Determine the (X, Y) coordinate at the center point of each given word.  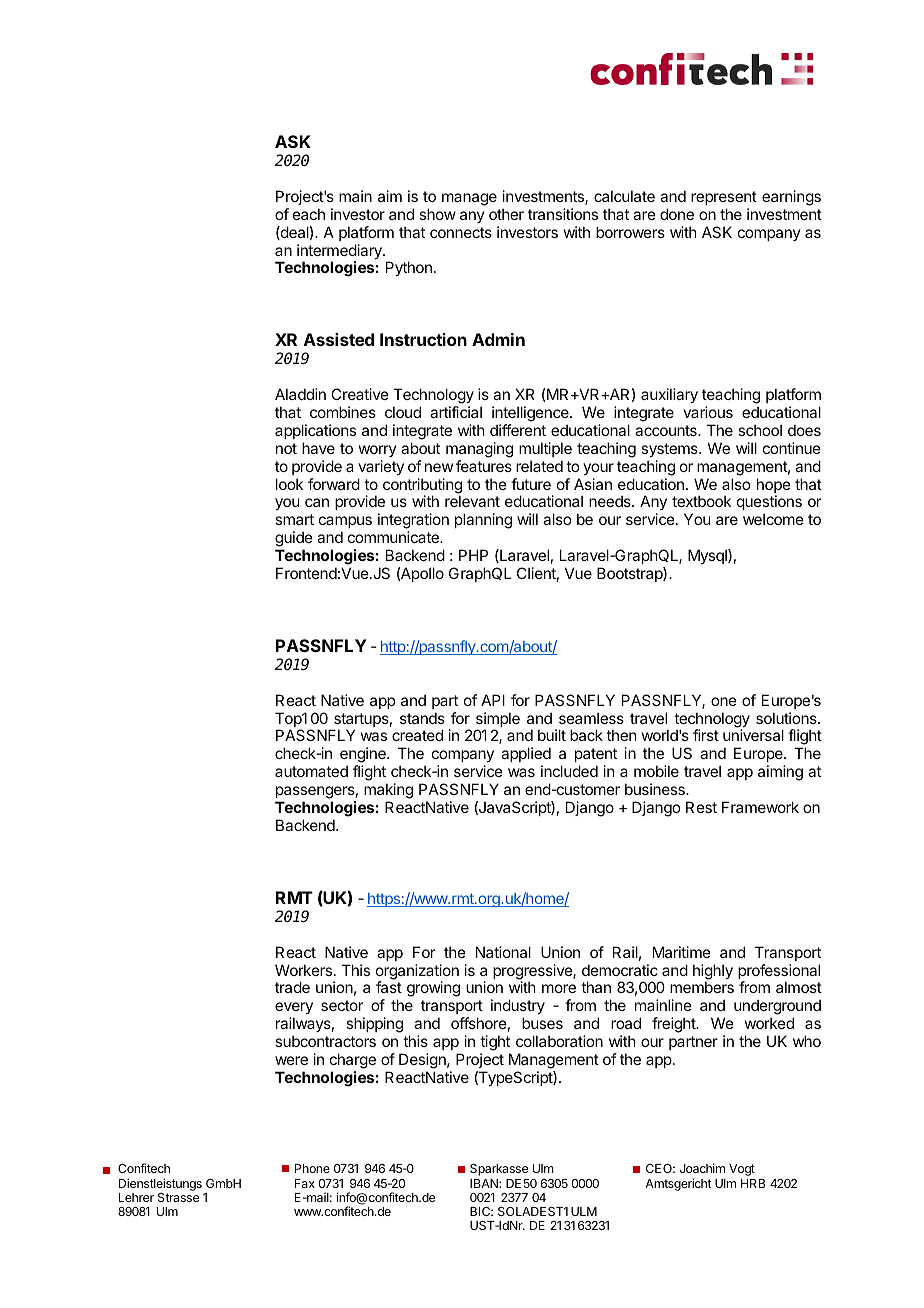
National (503, 952)
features (484, 466)
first (706, 735)
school (760, 430)
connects (461, 232)
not (286, 448)
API (493, 700)
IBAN (485, 1183)
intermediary (340, 253)
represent (724, 198)
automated (311, 771)
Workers (303, 970)
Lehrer (136, 1197)
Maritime (682, 952)
